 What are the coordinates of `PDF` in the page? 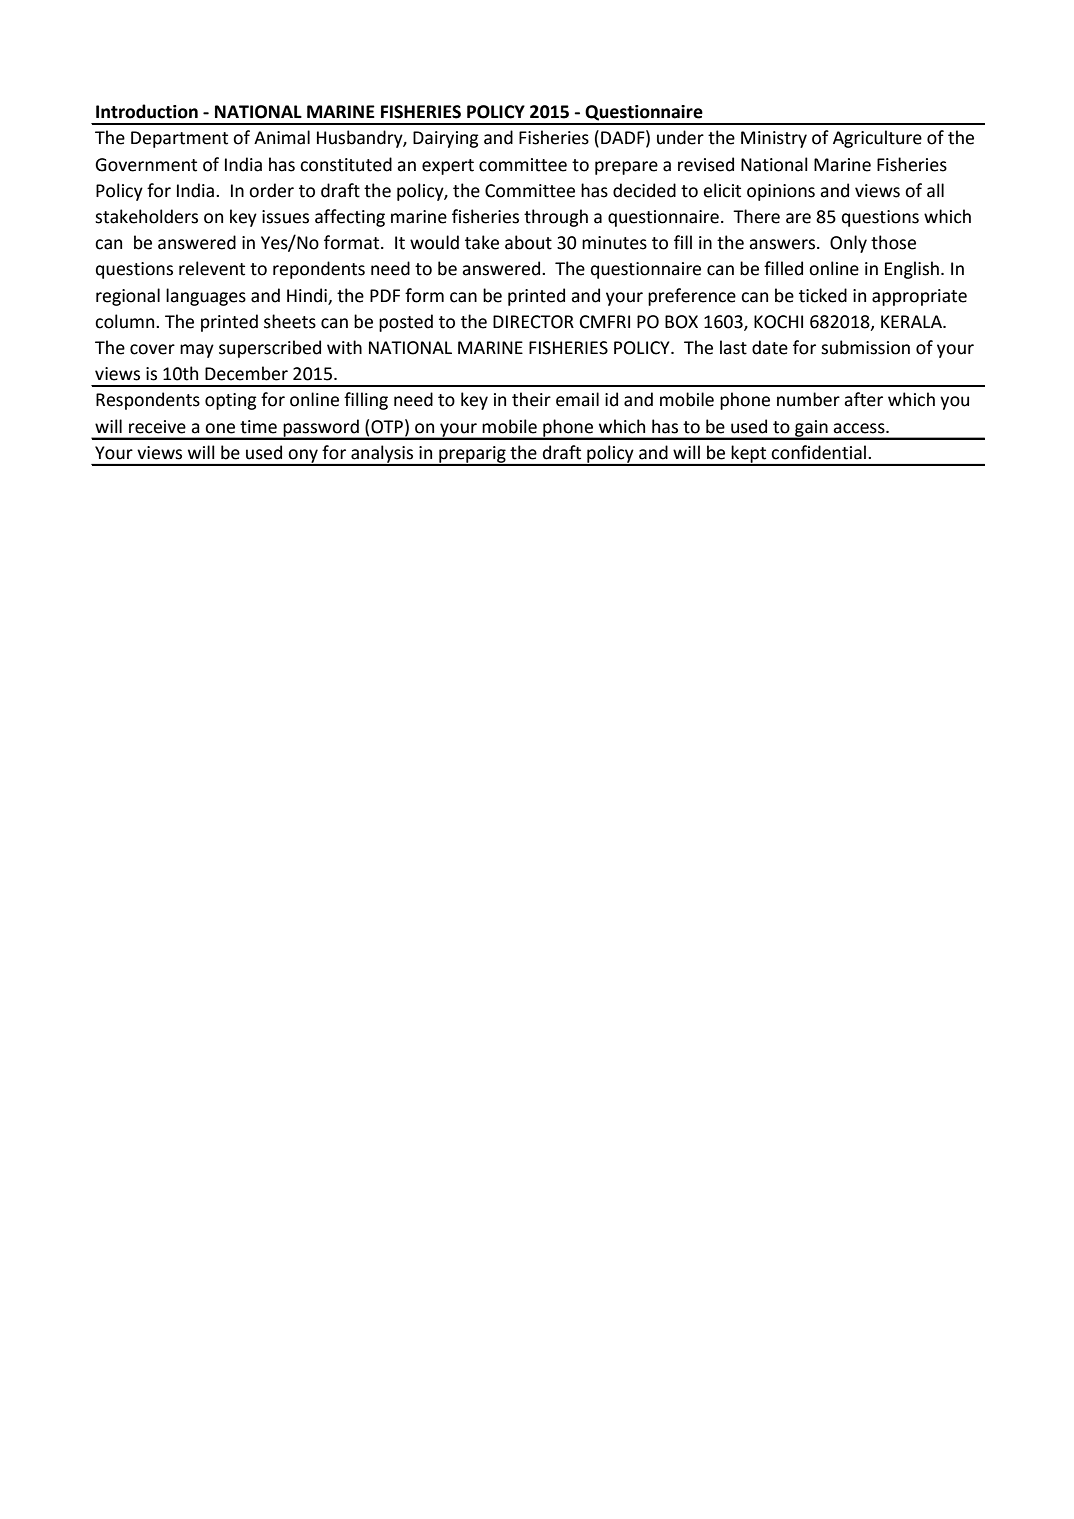 It's located at (385, 295).
